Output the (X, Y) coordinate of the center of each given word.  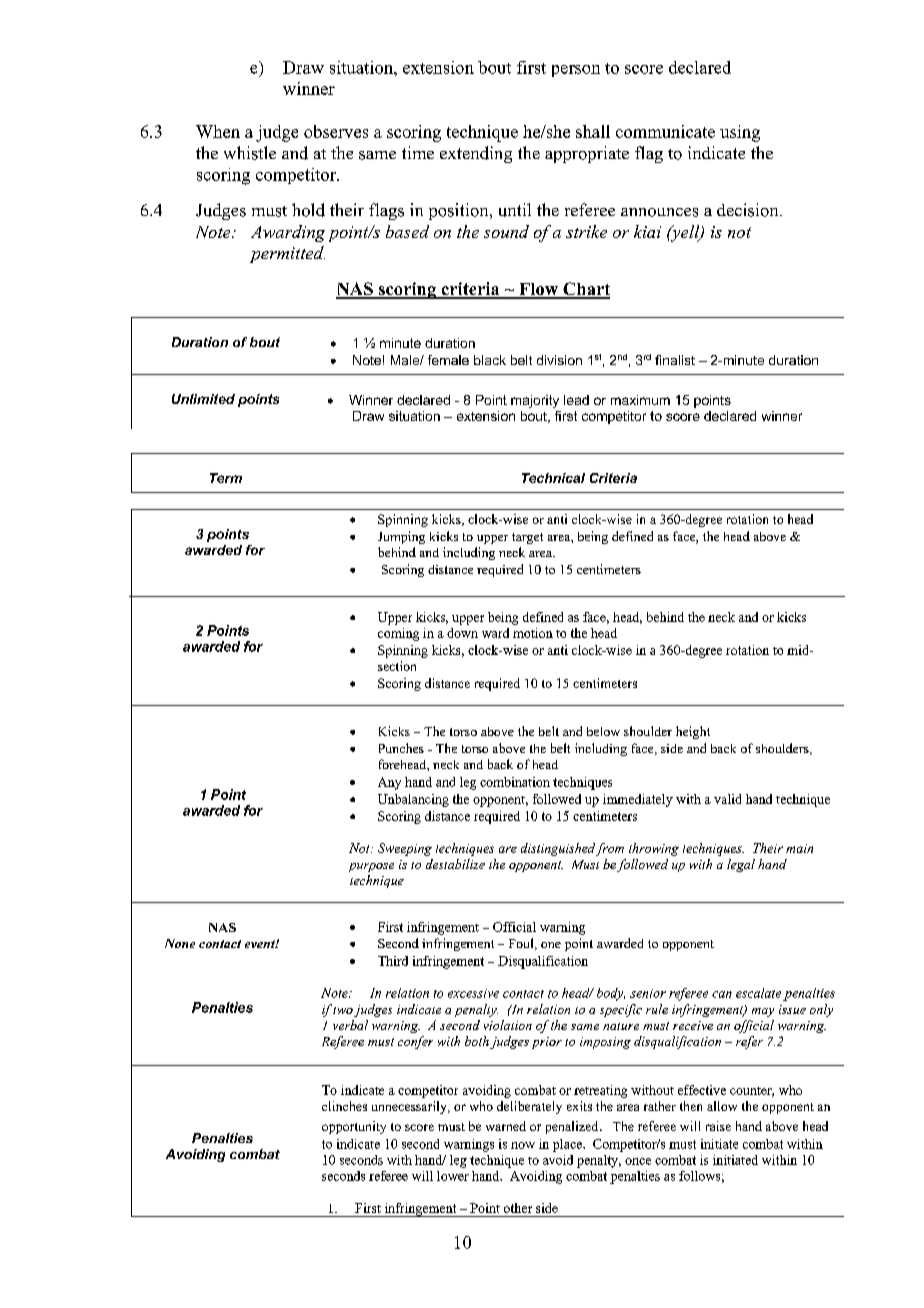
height (693, 732)
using (740, 133)
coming (398, 634)
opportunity (354, 1127)
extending (476, 154)
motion (533, 633)
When (218, 131)
